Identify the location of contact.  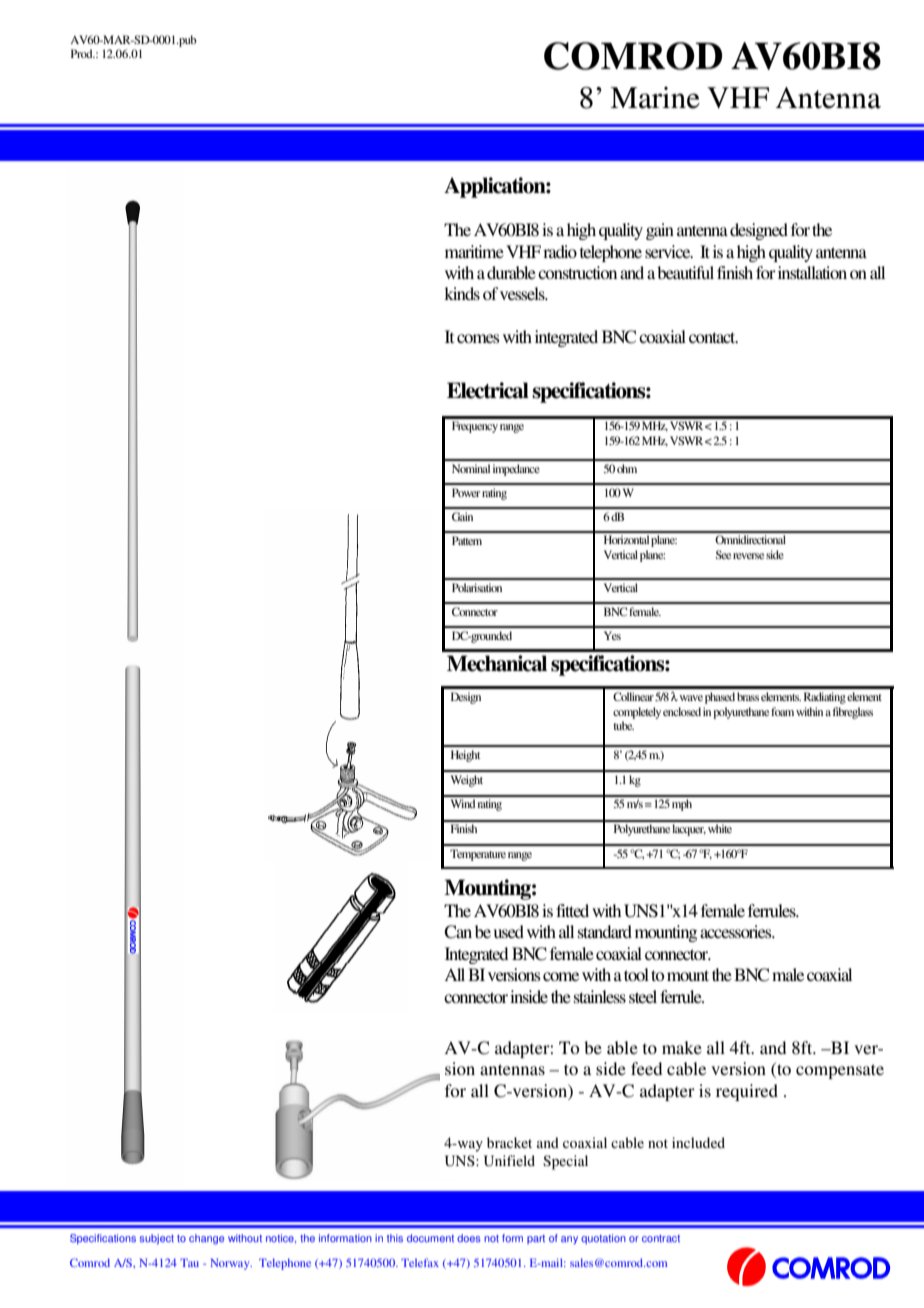
(713, 337).
